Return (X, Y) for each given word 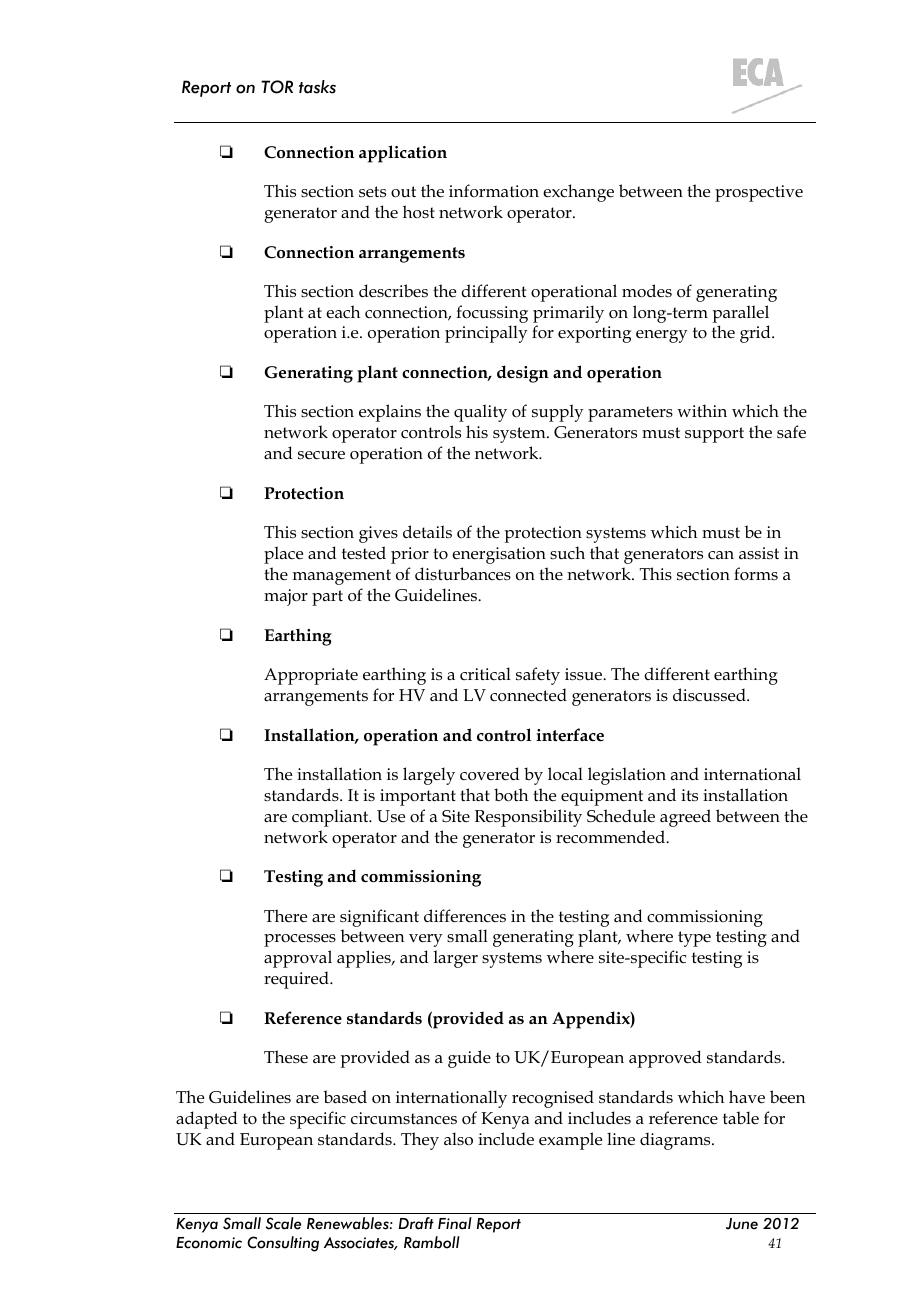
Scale (283, 1223)
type (694, 939)
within (702, 410)
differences (465, 916)
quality (480, 413)
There (285, 916)
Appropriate (311, 676)
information (494, 190)
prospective (759, 193)
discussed (710, 695)
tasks (317, 87)
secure (321, 455)
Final (455, 1223)
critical (485, 673)
